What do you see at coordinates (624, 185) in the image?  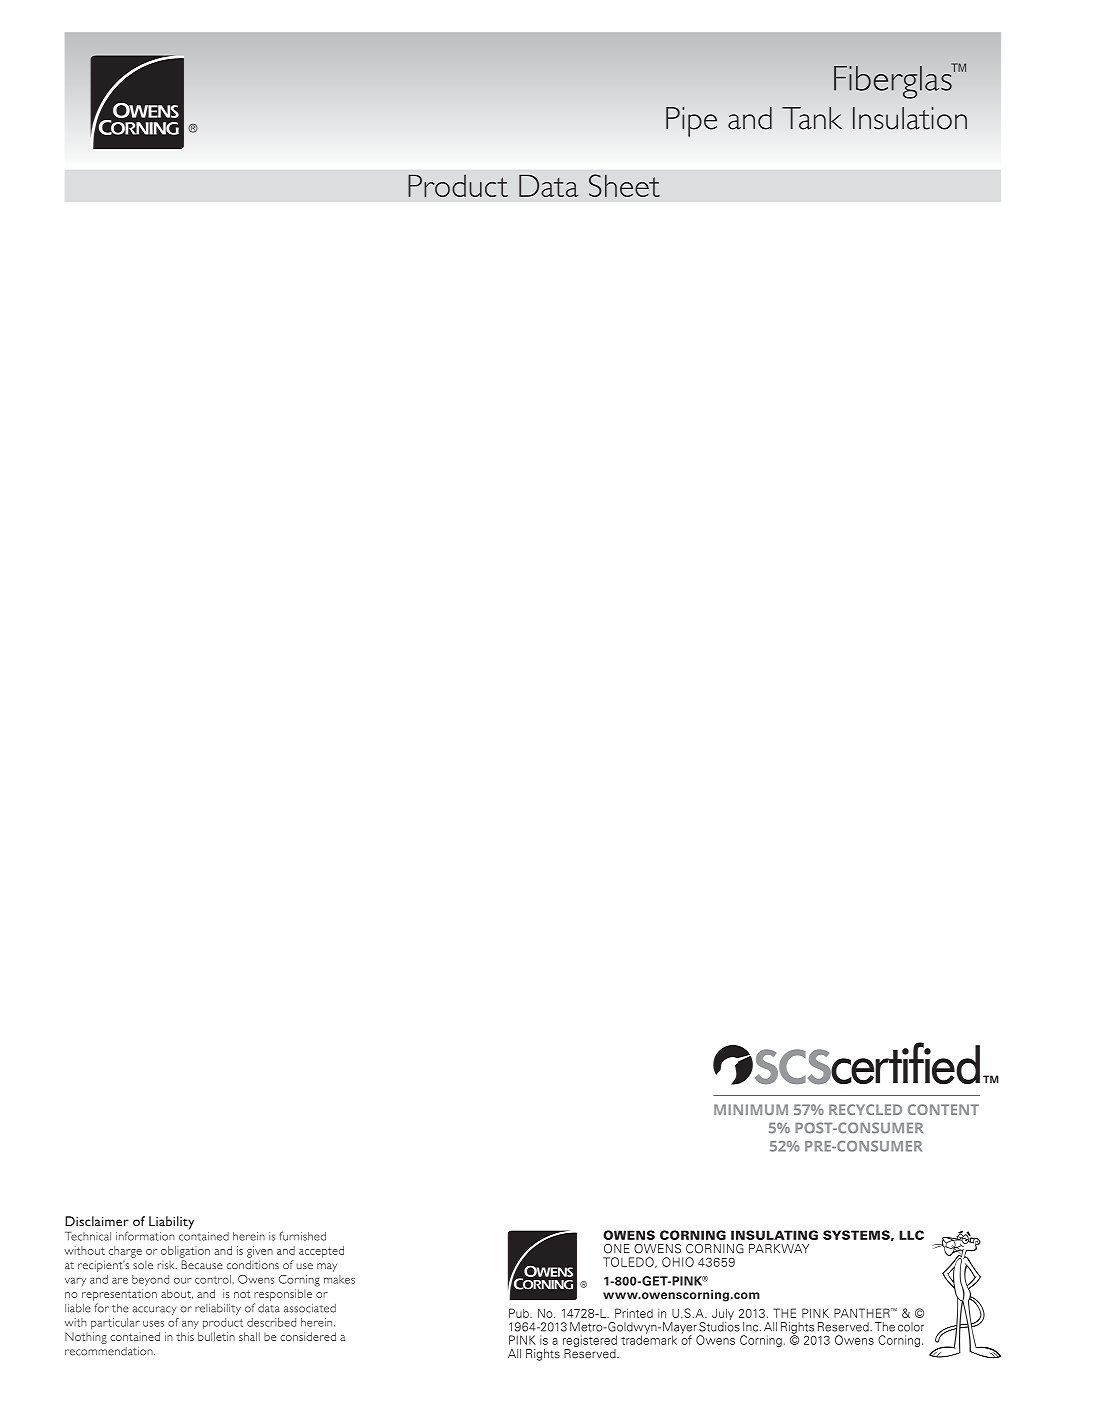 I see `Sheet` at bounding box center [624, 185].
